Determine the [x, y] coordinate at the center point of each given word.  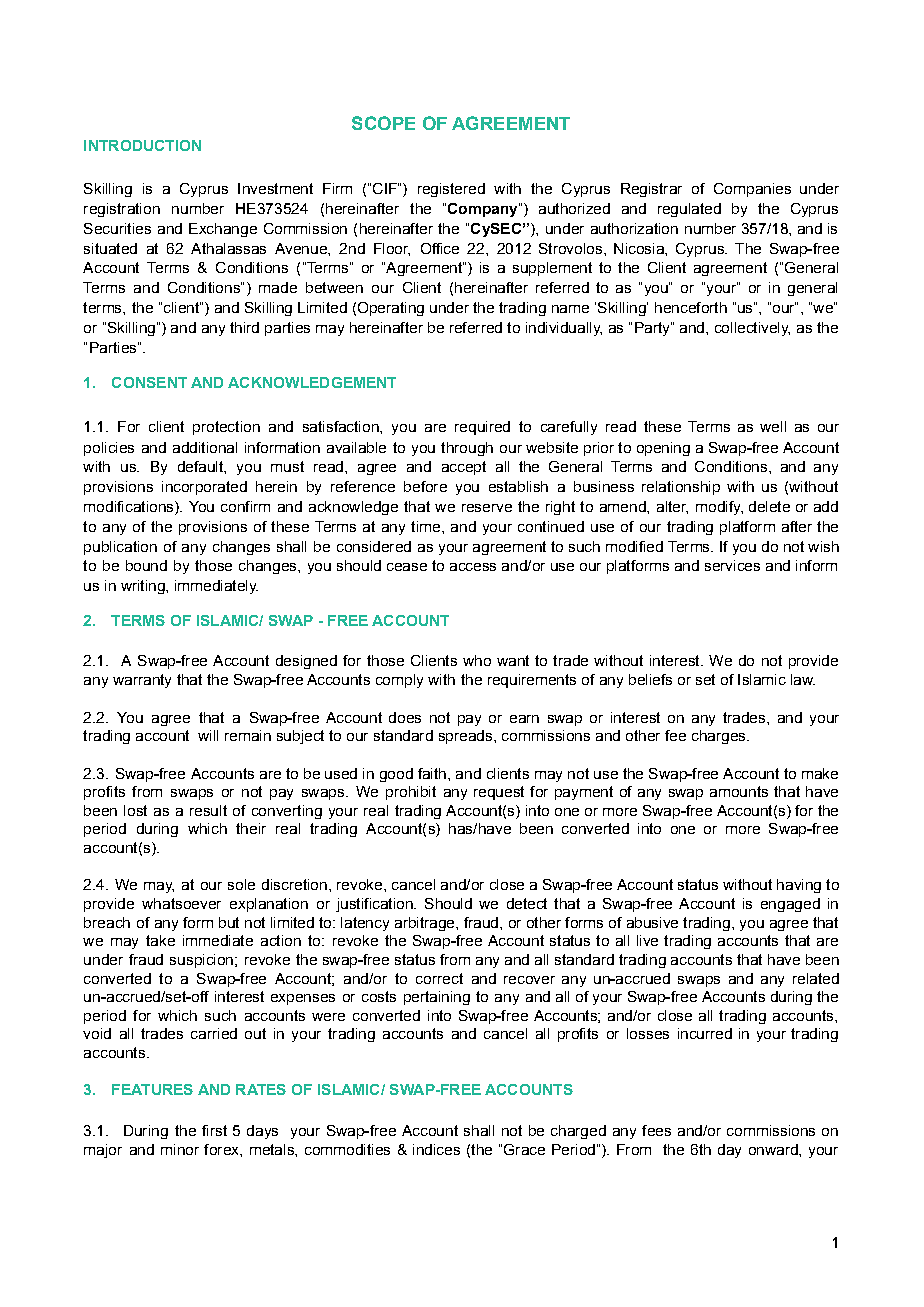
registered [451, 190]
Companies [752, 190]
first [214, 1130]
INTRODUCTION [142, 145]
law [803, 679]
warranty [142, 681]
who [477, 660]
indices [436, 1149]
